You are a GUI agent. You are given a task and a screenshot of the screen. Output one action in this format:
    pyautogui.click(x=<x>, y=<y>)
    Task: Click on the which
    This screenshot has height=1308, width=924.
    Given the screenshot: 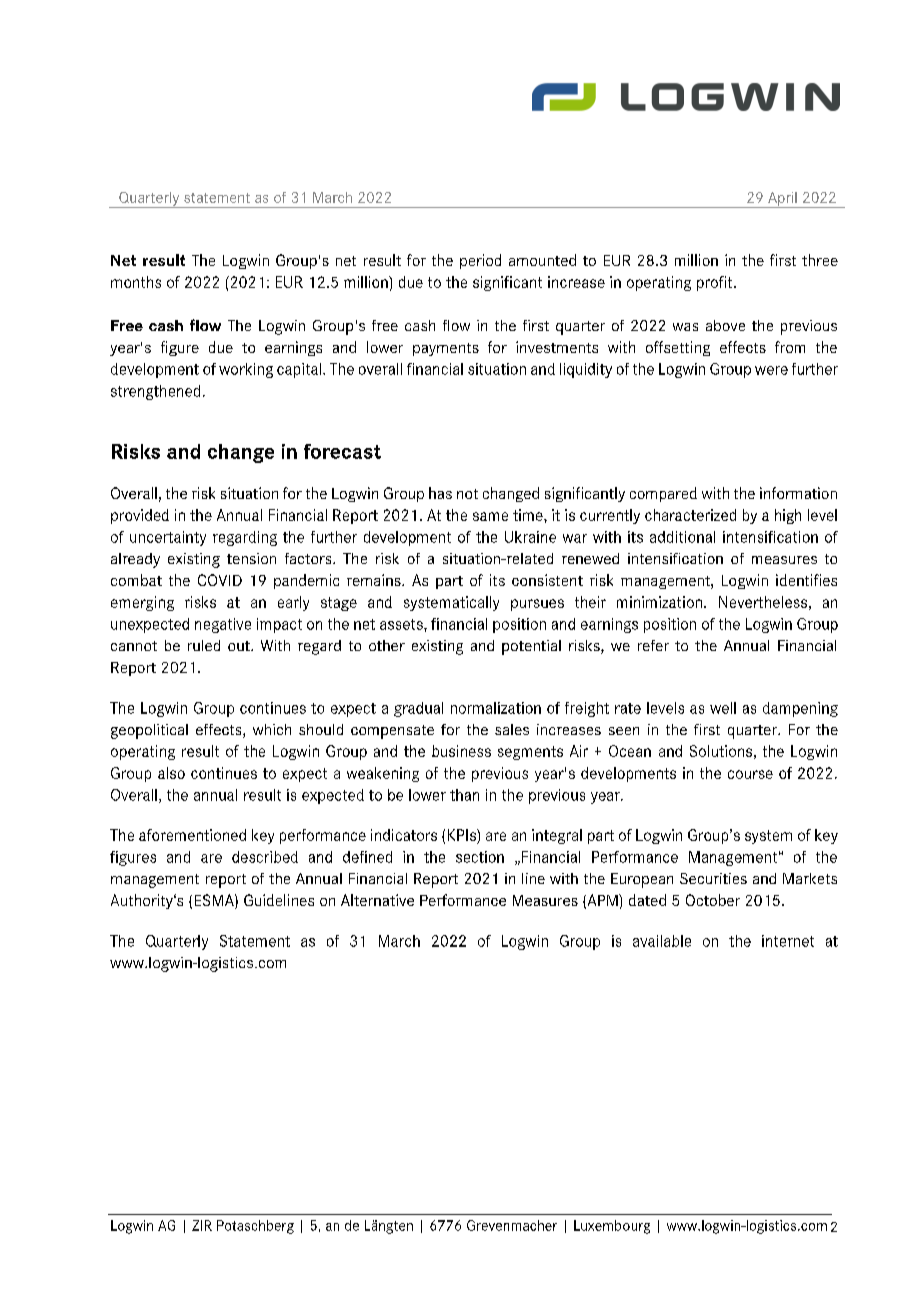 What is the action you would take?
    pyautogui.click(x=272, y=729)
